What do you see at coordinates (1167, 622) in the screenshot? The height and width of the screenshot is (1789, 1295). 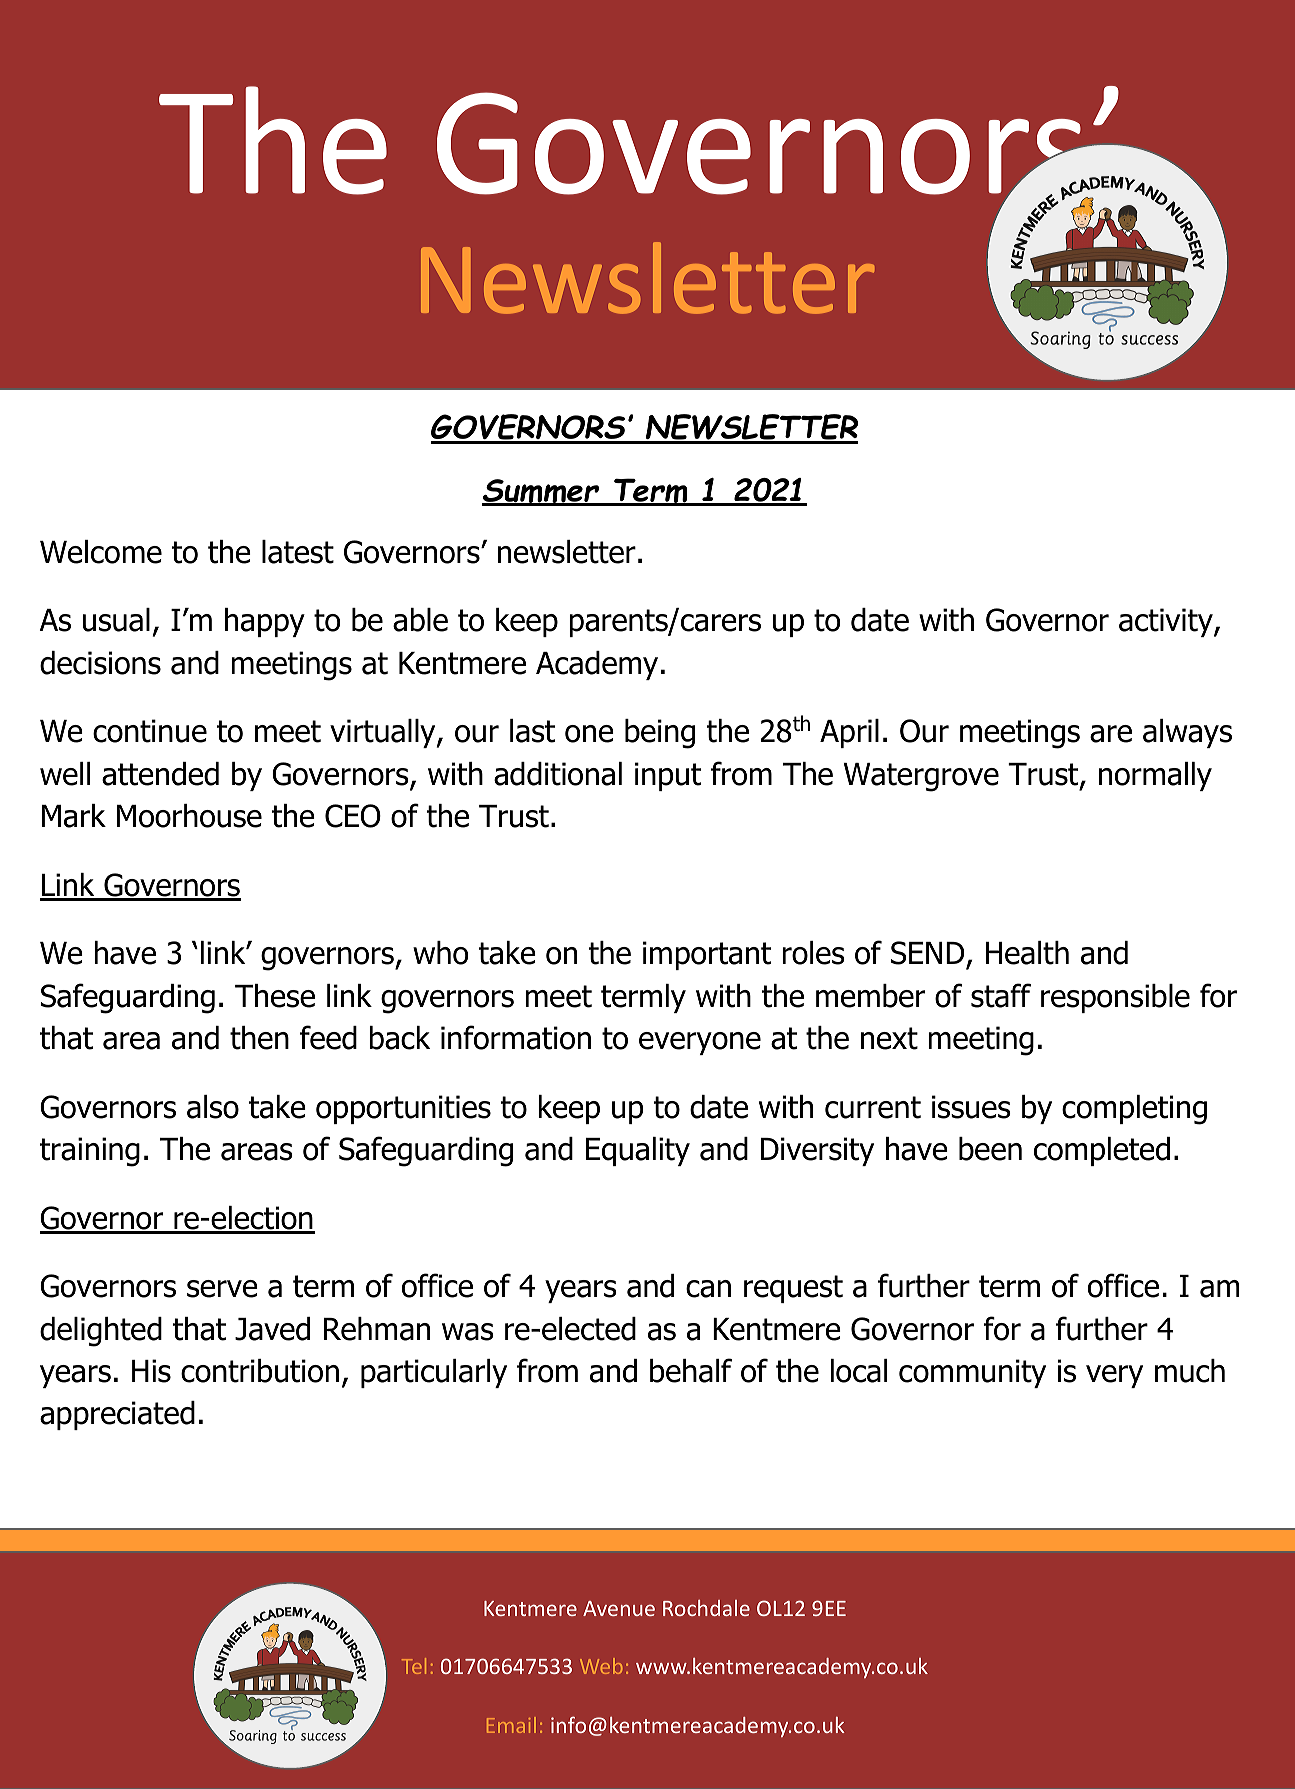 I see `activity` at bounding box center [1167, 622].
